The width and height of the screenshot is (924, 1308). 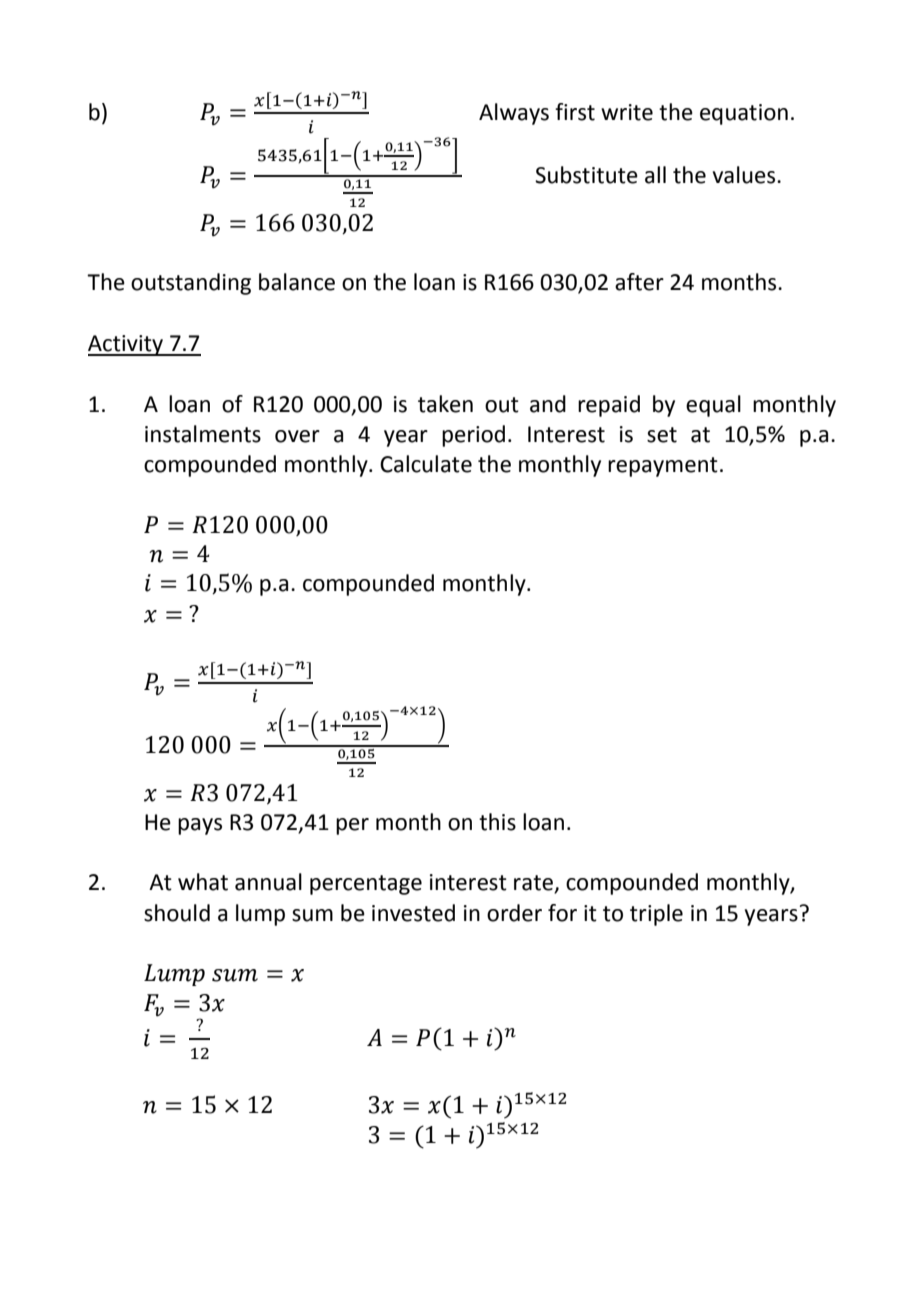 What do you see at coordinates (713, 406) in the screenshot?
I see `equal` at bounding box center [713, 406].
